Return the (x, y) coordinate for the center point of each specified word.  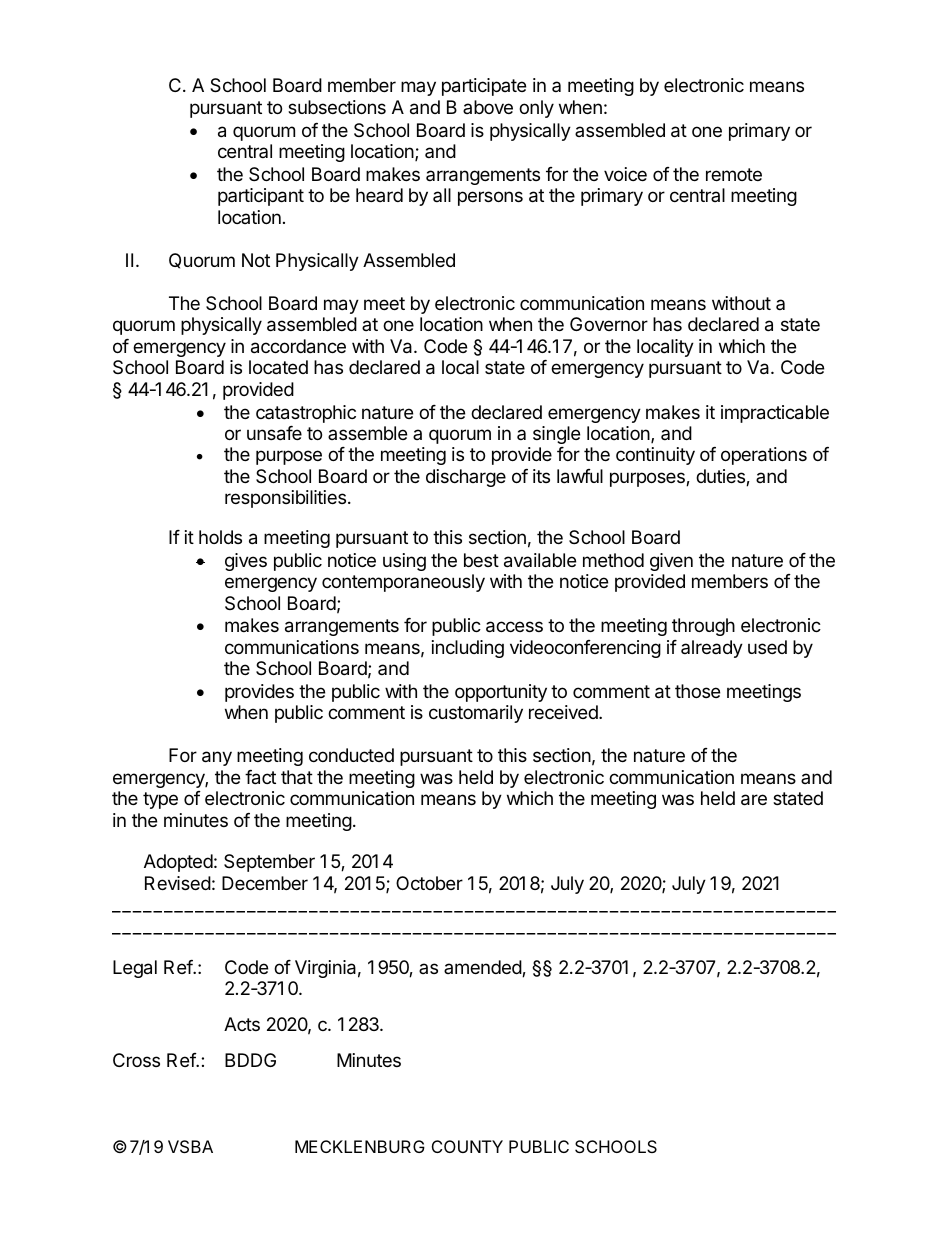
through (703, 627)
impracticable (775, 414)
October (429, 883)
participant (261, 197)
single (556, 435)
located (278, 367)
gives (246, 562)
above (488, 107)
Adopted (178, 863)
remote (734, 174)
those (697, 691)
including (468, 649)
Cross (136, 1060)
